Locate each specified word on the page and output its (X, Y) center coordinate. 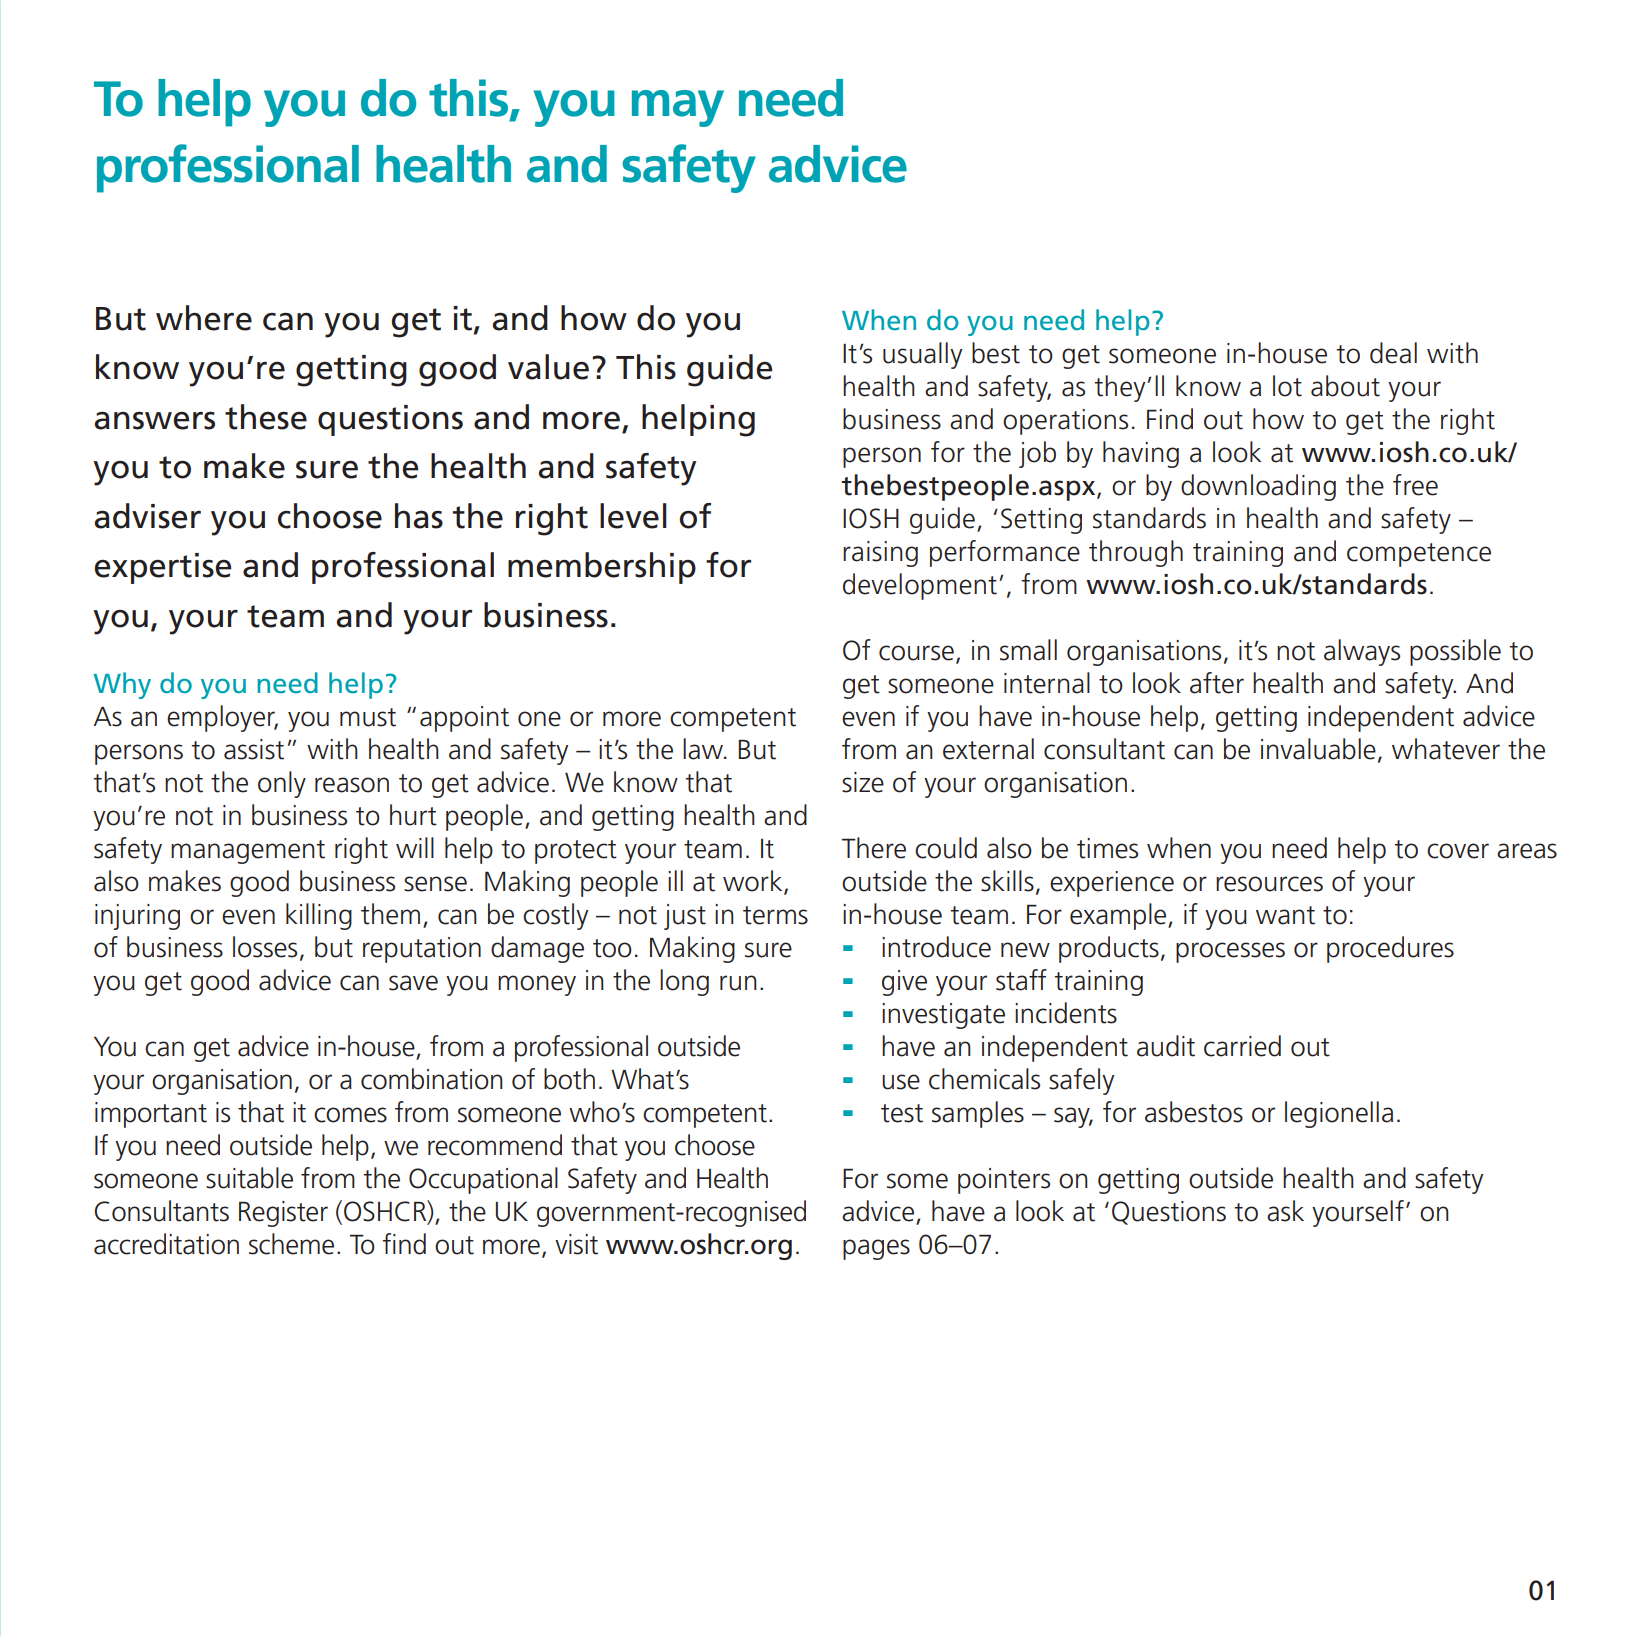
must (368, 717)
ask (1285, 1211)
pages (876, 1249)
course (916, 653)
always (1362, 652)
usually (923, 355)
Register (283, 1214)
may (678, 108)
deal (1393, 353)
